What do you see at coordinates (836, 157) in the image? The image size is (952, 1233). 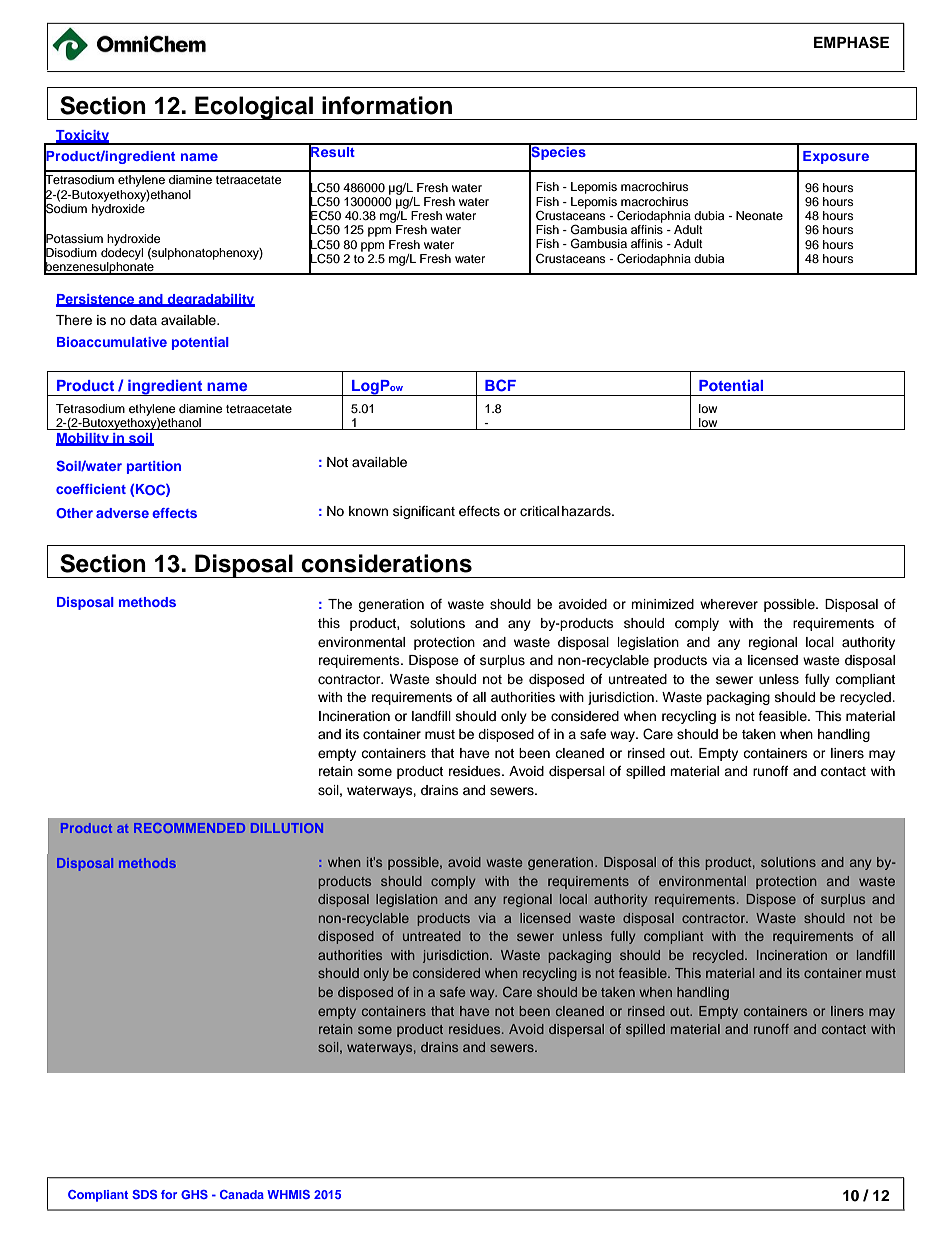 I see `Exposure` at bounding box center [836, 157].
